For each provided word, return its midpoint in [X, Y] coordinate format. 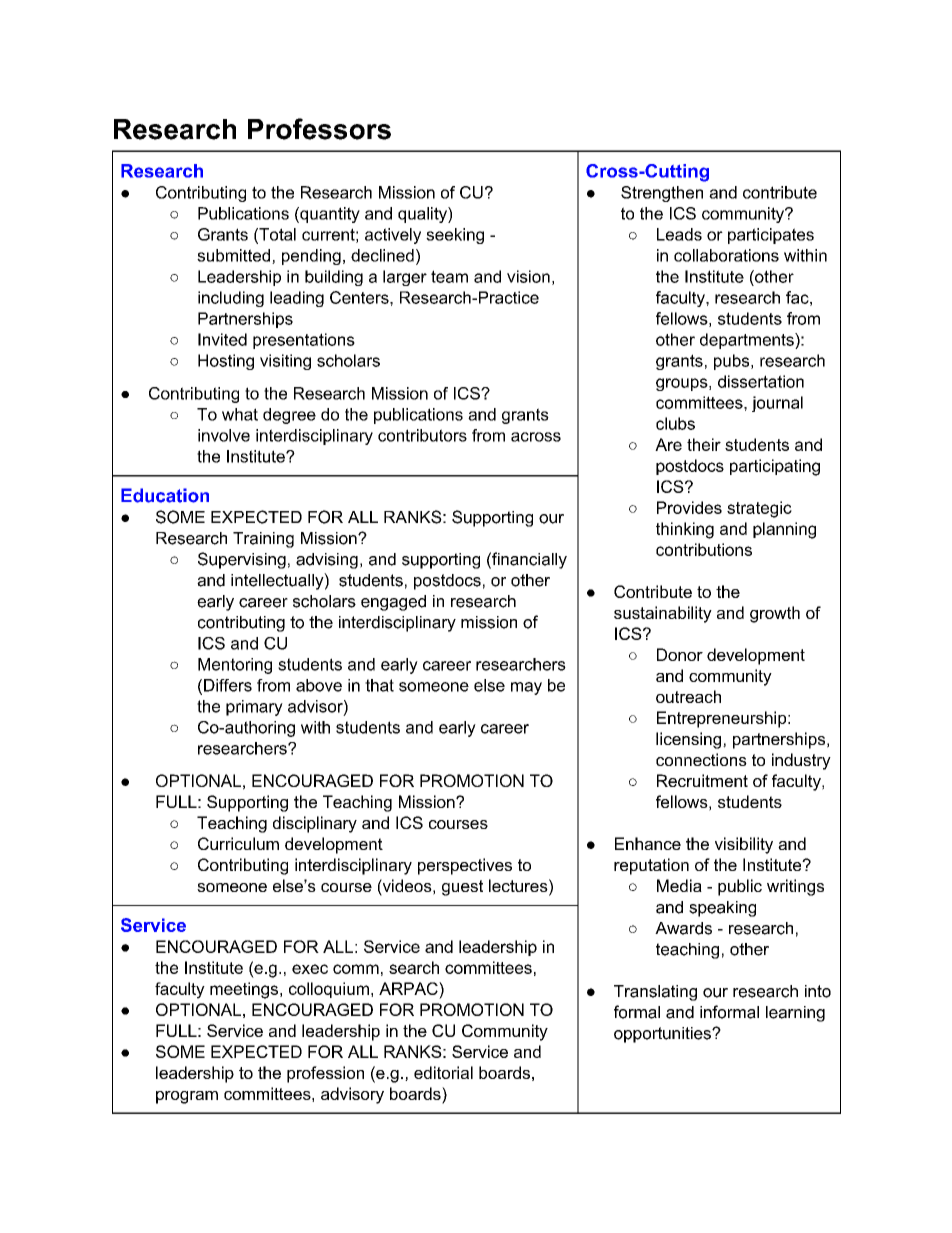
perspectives [465, 866]
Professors [319, 129]
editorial [443, 1072]
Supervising [242, 560]
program [187, 1097]
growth [775, 614]
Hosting [226, 362]
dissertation [761, 381]
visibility [744, 845]
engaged [393, 603]
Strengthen [662, 194]
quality [423, 215]
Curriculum [238, 843]
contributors [422, 435]
